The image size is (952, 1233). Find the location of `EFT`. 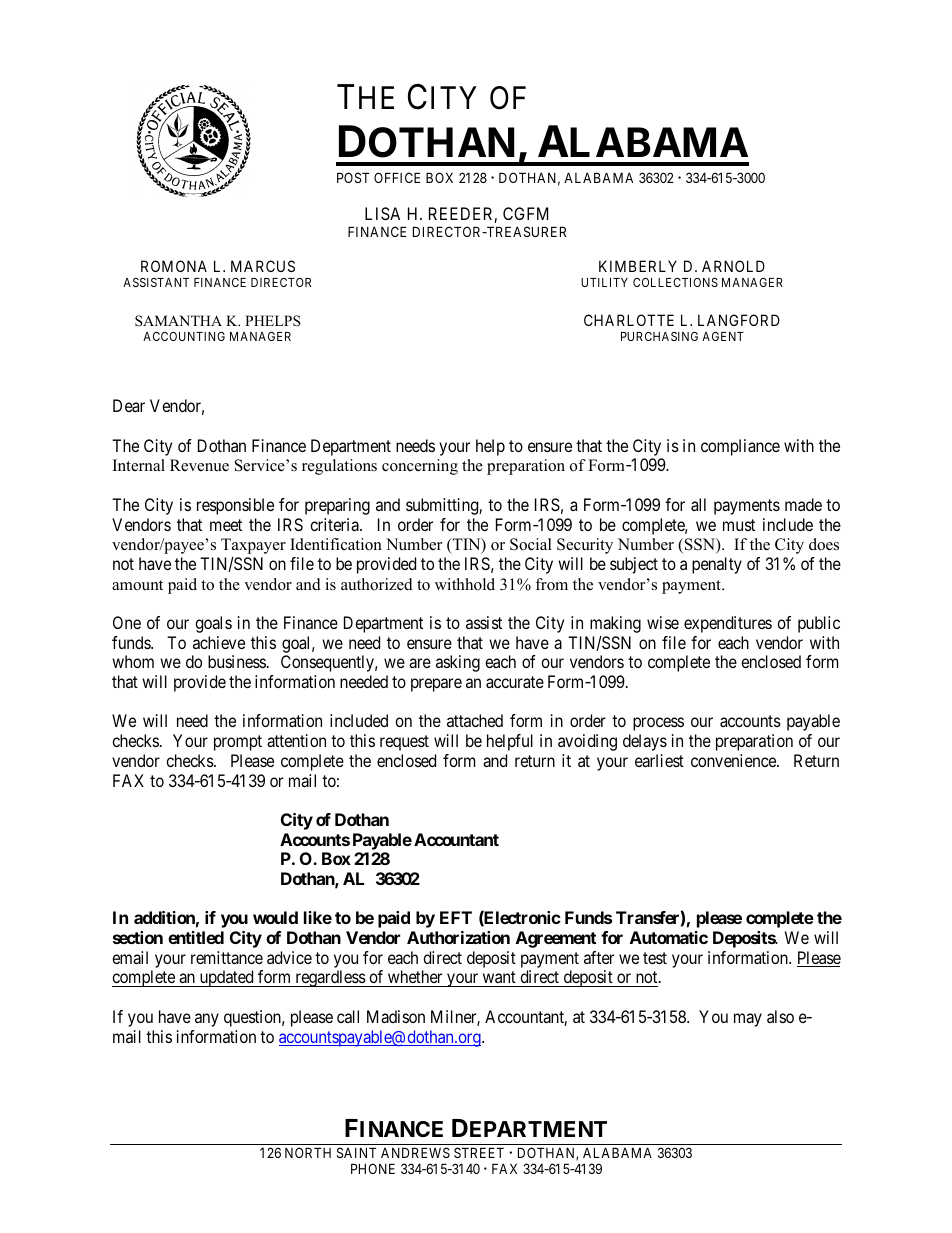

EFT is located at coordinates (456, 917).
